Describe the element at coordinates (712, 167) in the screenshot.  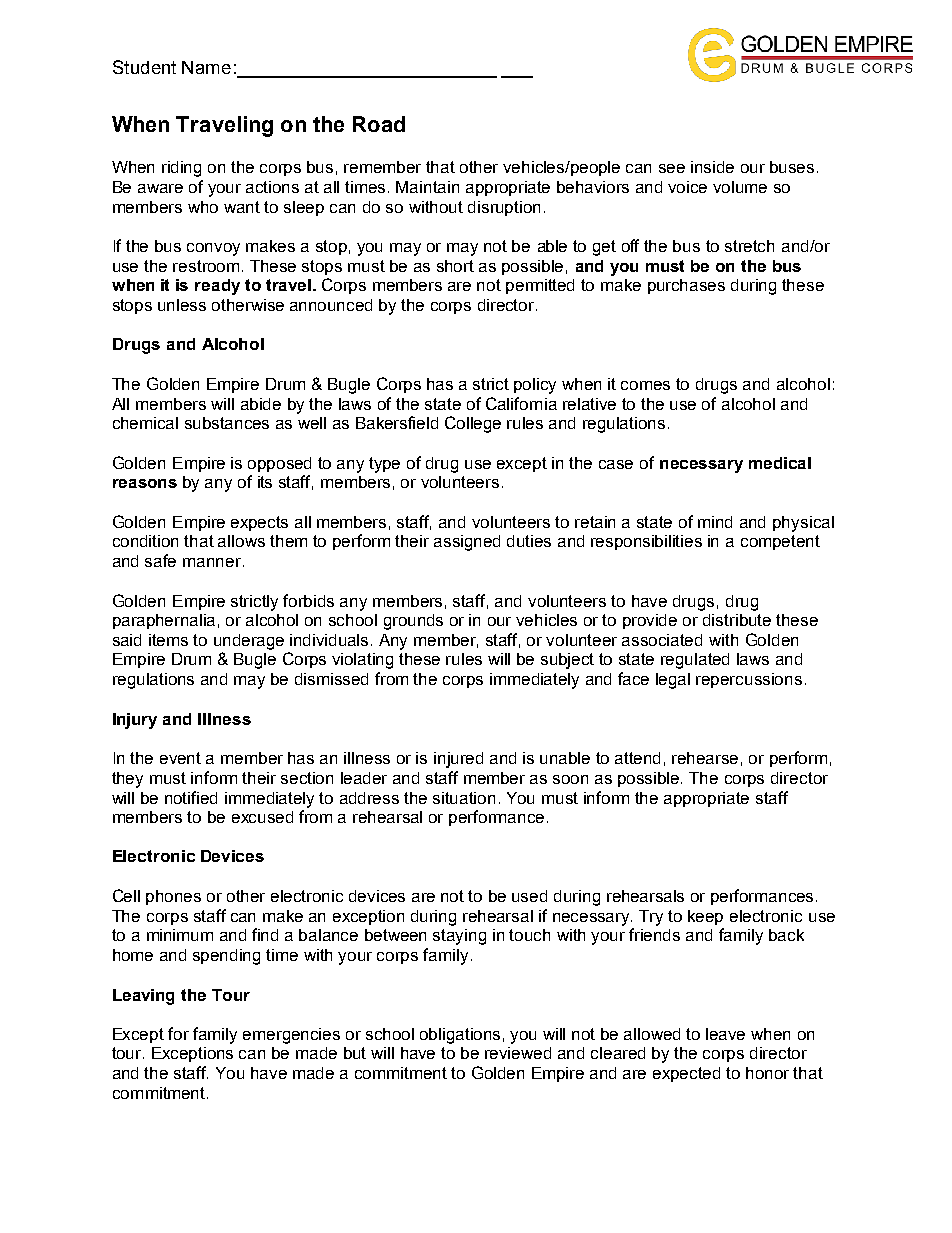
I see `inside` at that location.
